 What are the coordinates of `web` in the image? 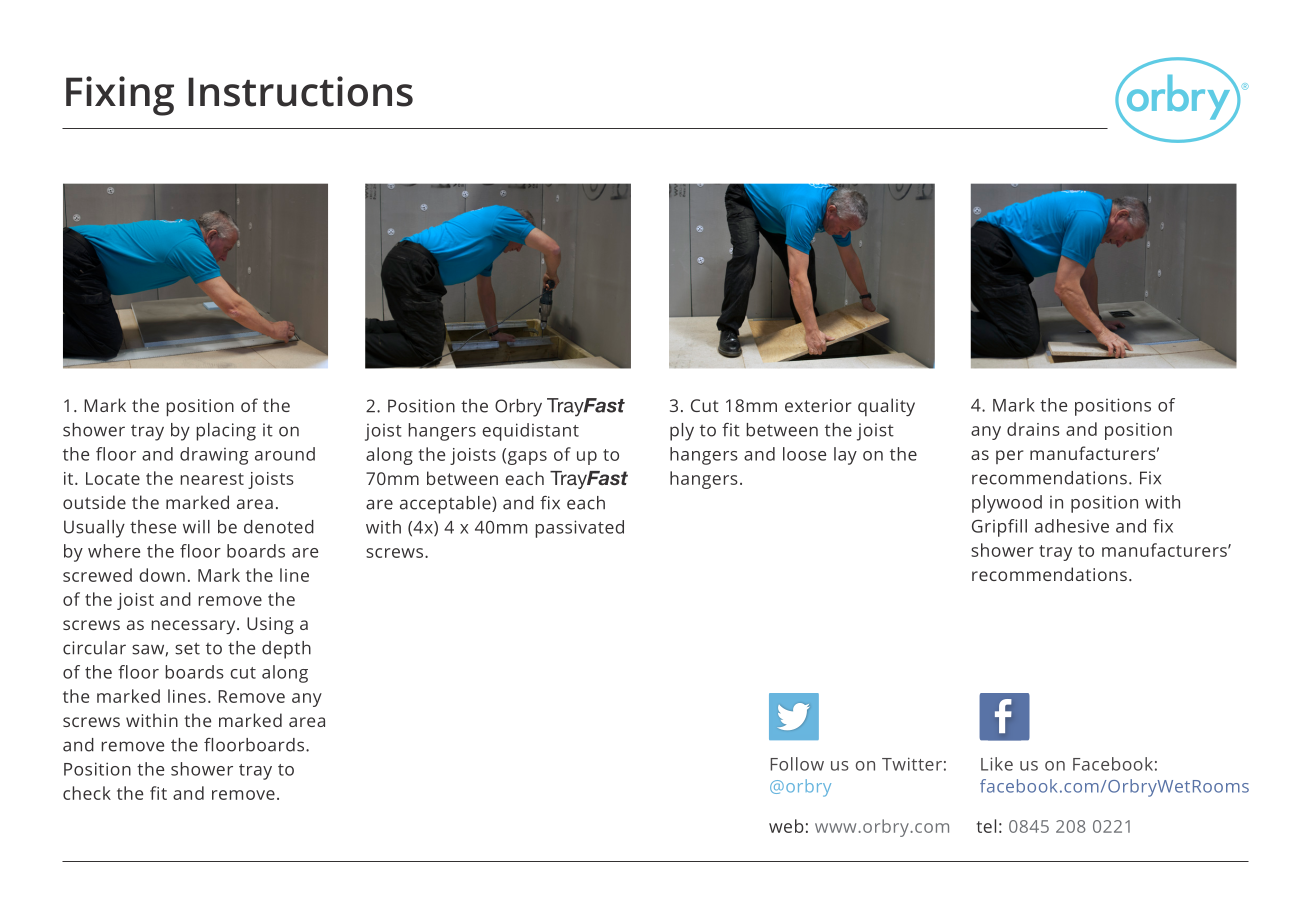 It's located at (786, 826).
